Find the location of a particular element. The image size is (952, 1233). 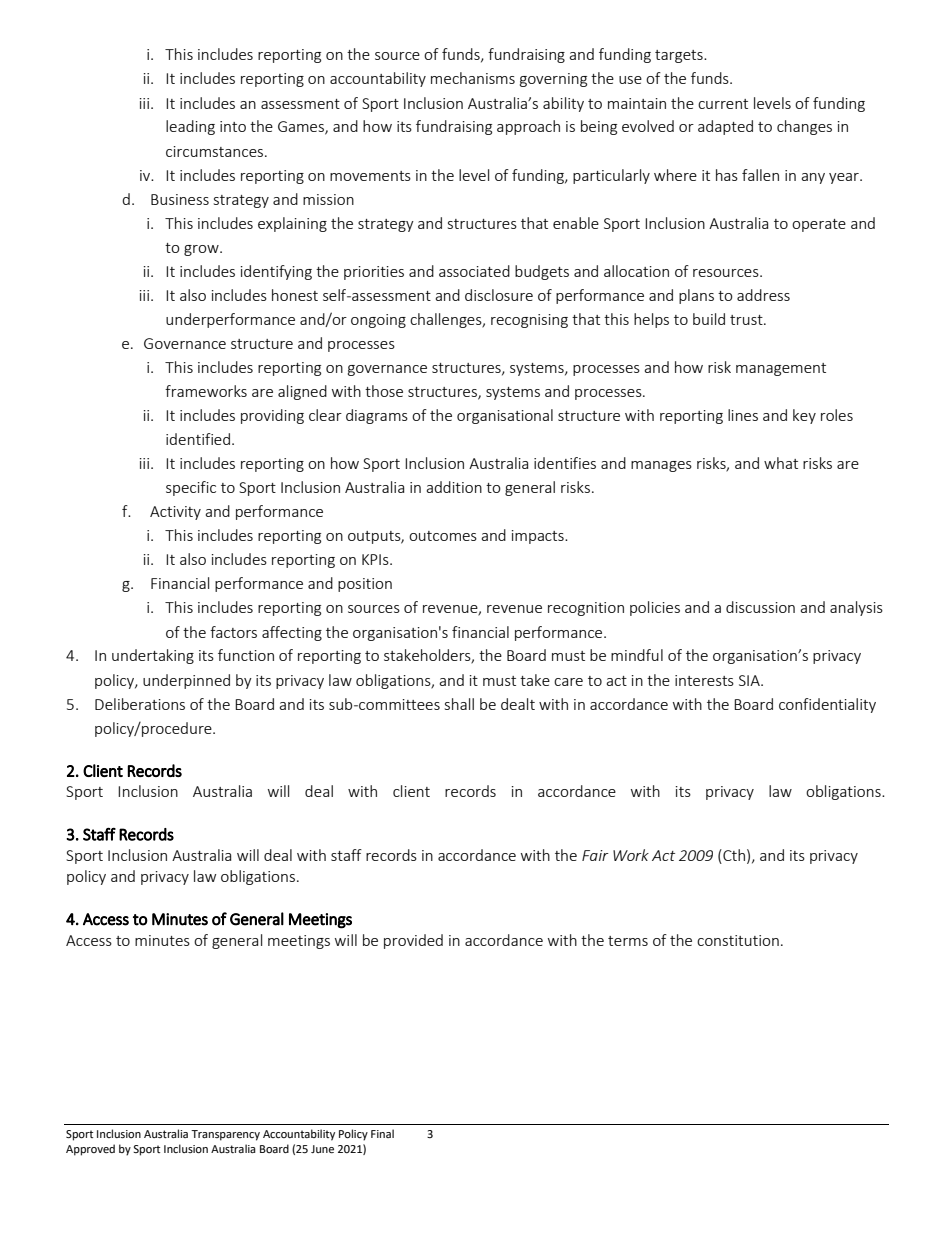

confidentiality is located at coordinates (827, 705).
